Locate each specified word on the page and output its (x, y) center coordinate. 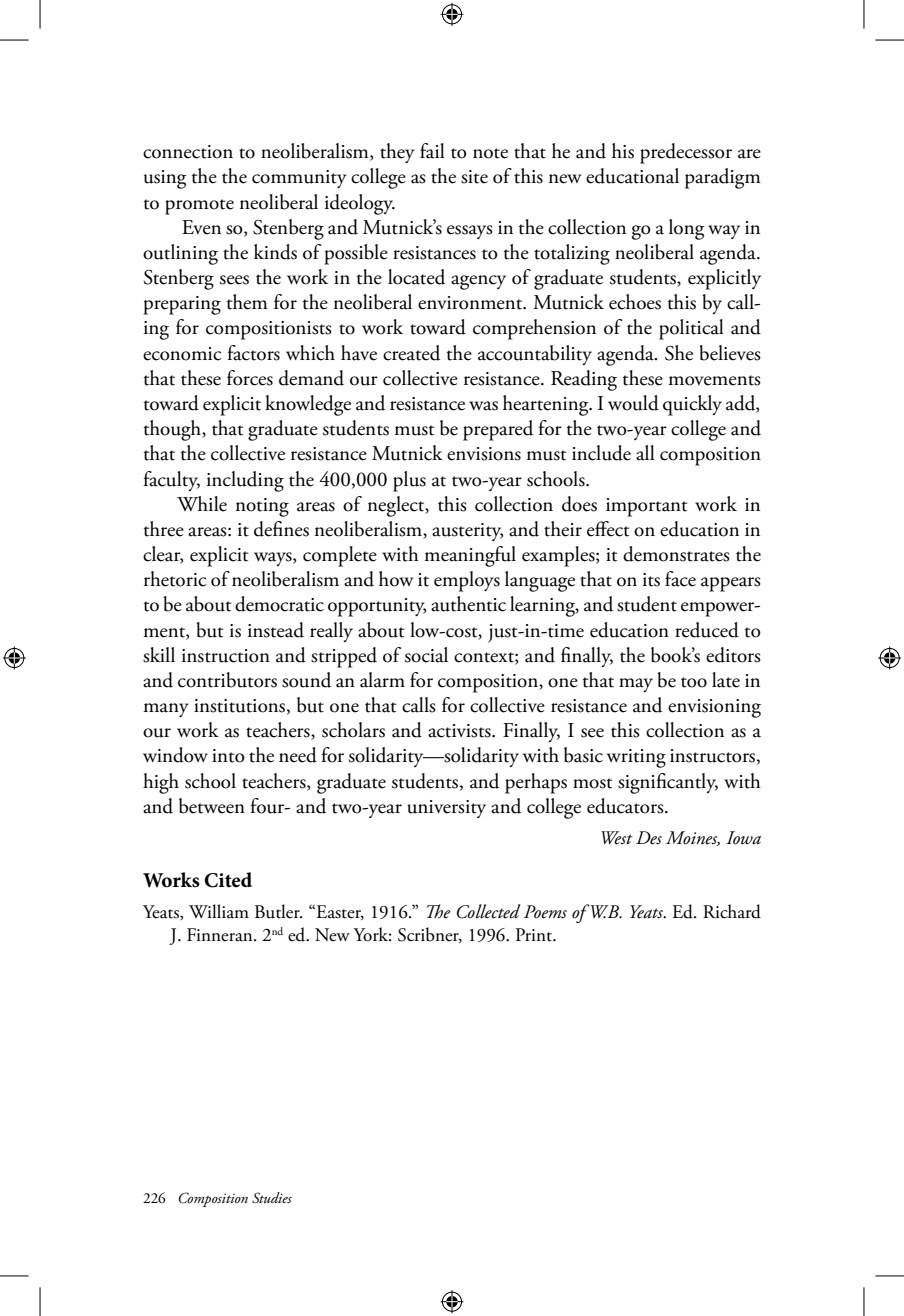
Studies (272, 1198)
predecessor (686, 153)
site (474, 177)
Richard (732, 911)
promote (199, 207)
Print (535, 935)
